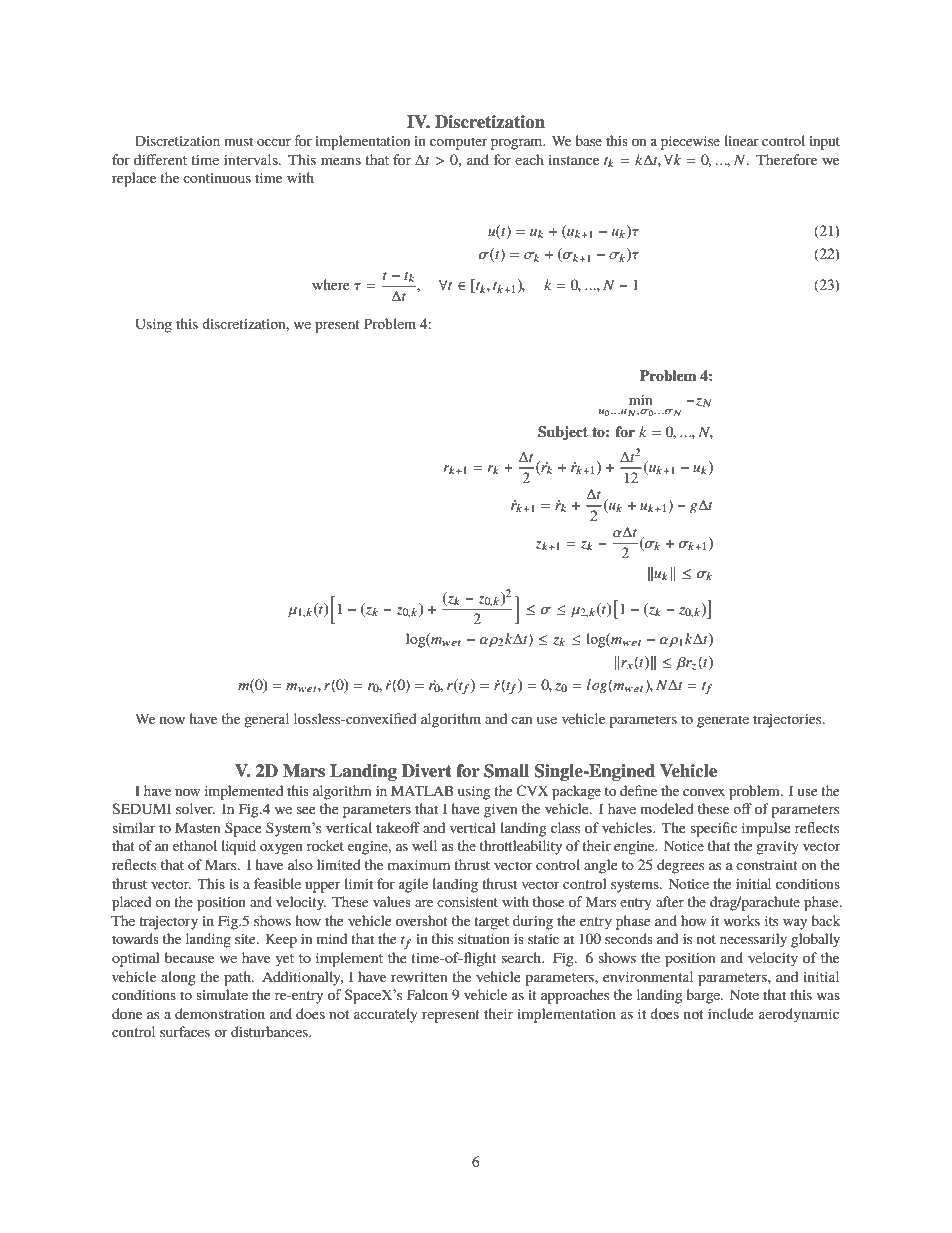 This page has width=952, height=1233. What do you see at coordinates (788, 721) in the page?
I see `trajectories` at bounding box center [788, 721].
